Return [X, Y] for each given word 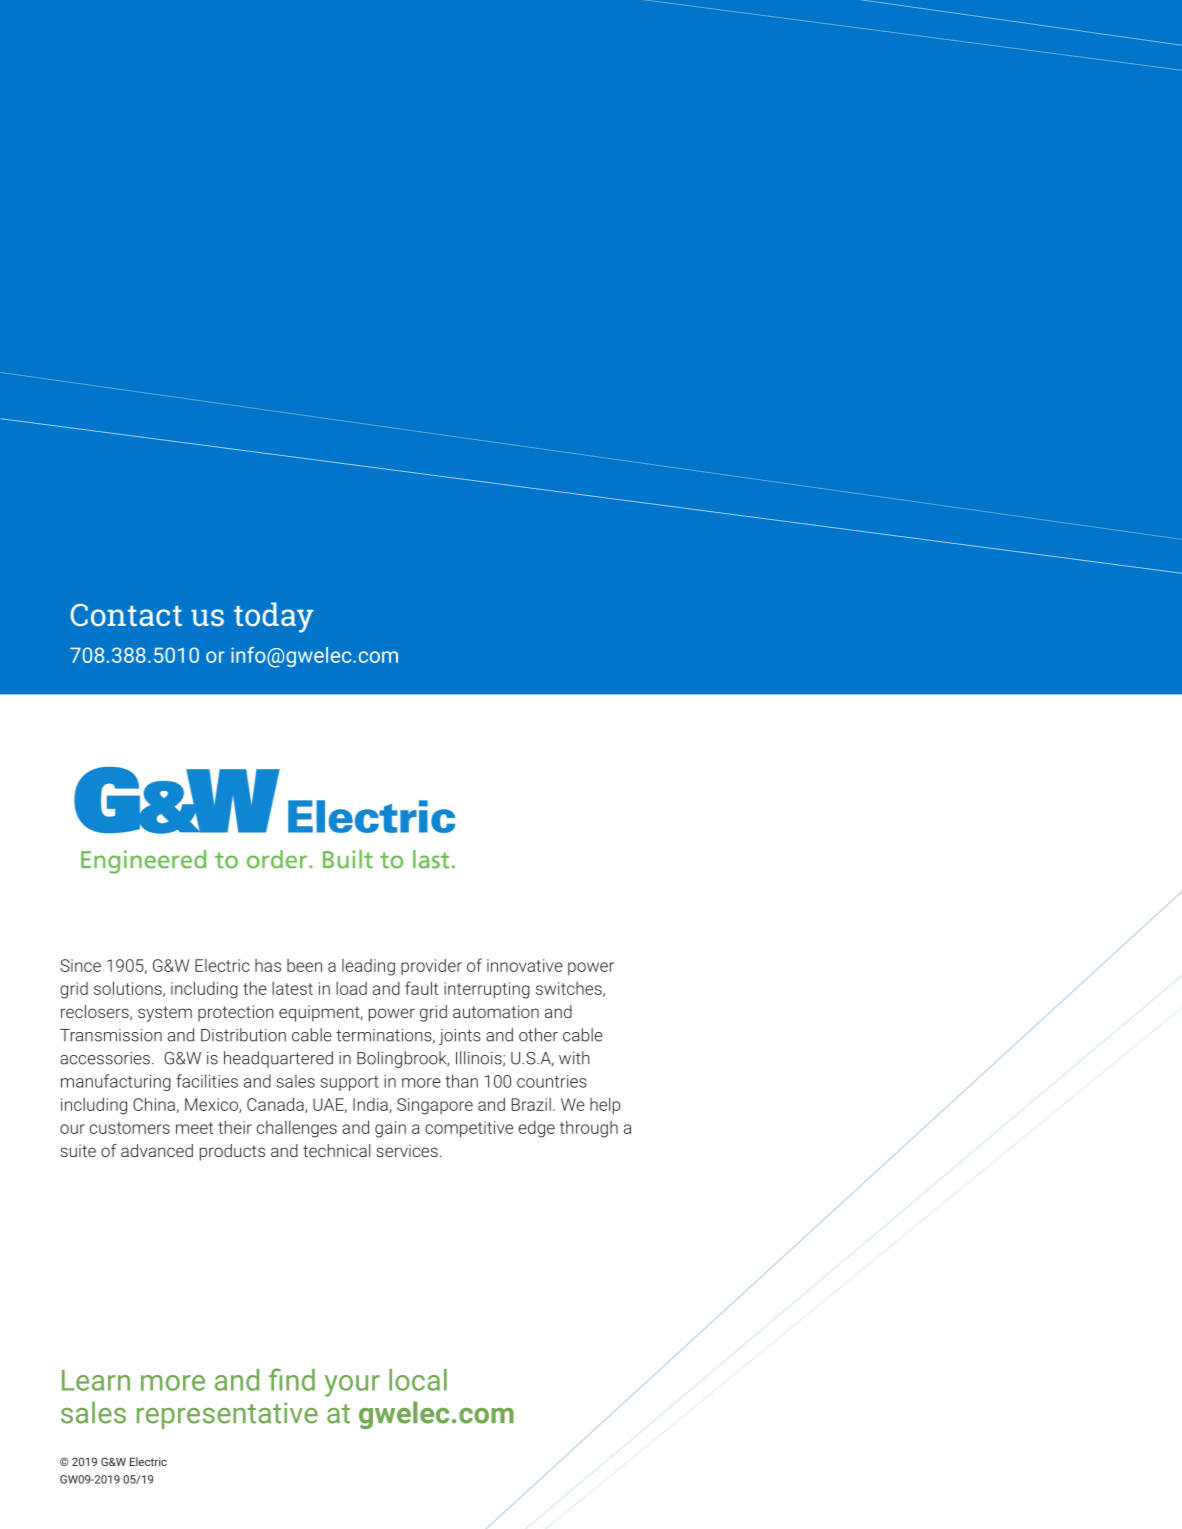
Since [80, 965]
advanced [157, 1150]
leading [368, 967]
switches [570, 989]
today [274, 617]
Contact [126, 615]
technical [336, 1150]
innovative [525, 965]
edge [537, 1129]
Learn [96, 1380]
